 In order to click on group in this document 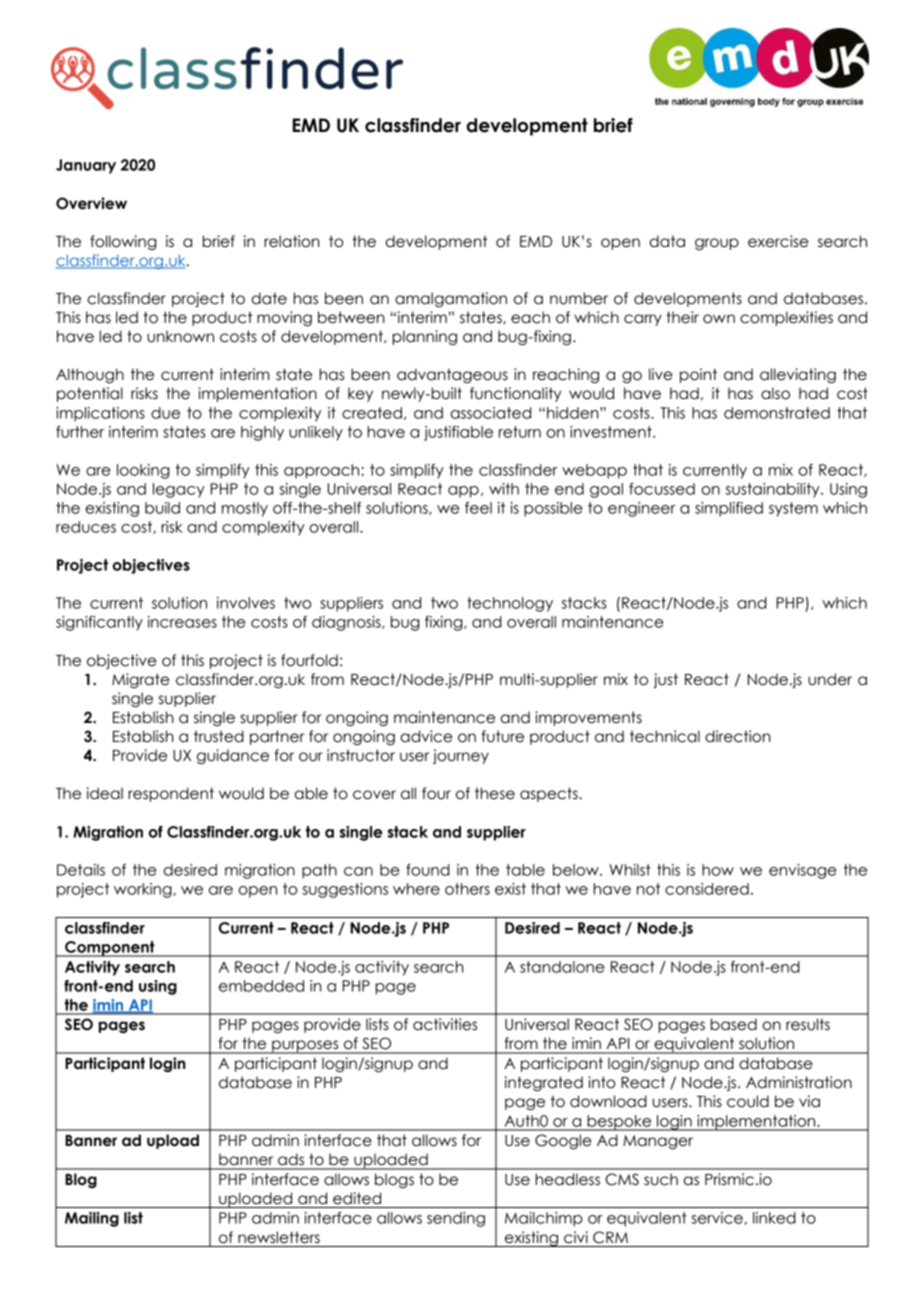, I will do `click(717, 244)`.
